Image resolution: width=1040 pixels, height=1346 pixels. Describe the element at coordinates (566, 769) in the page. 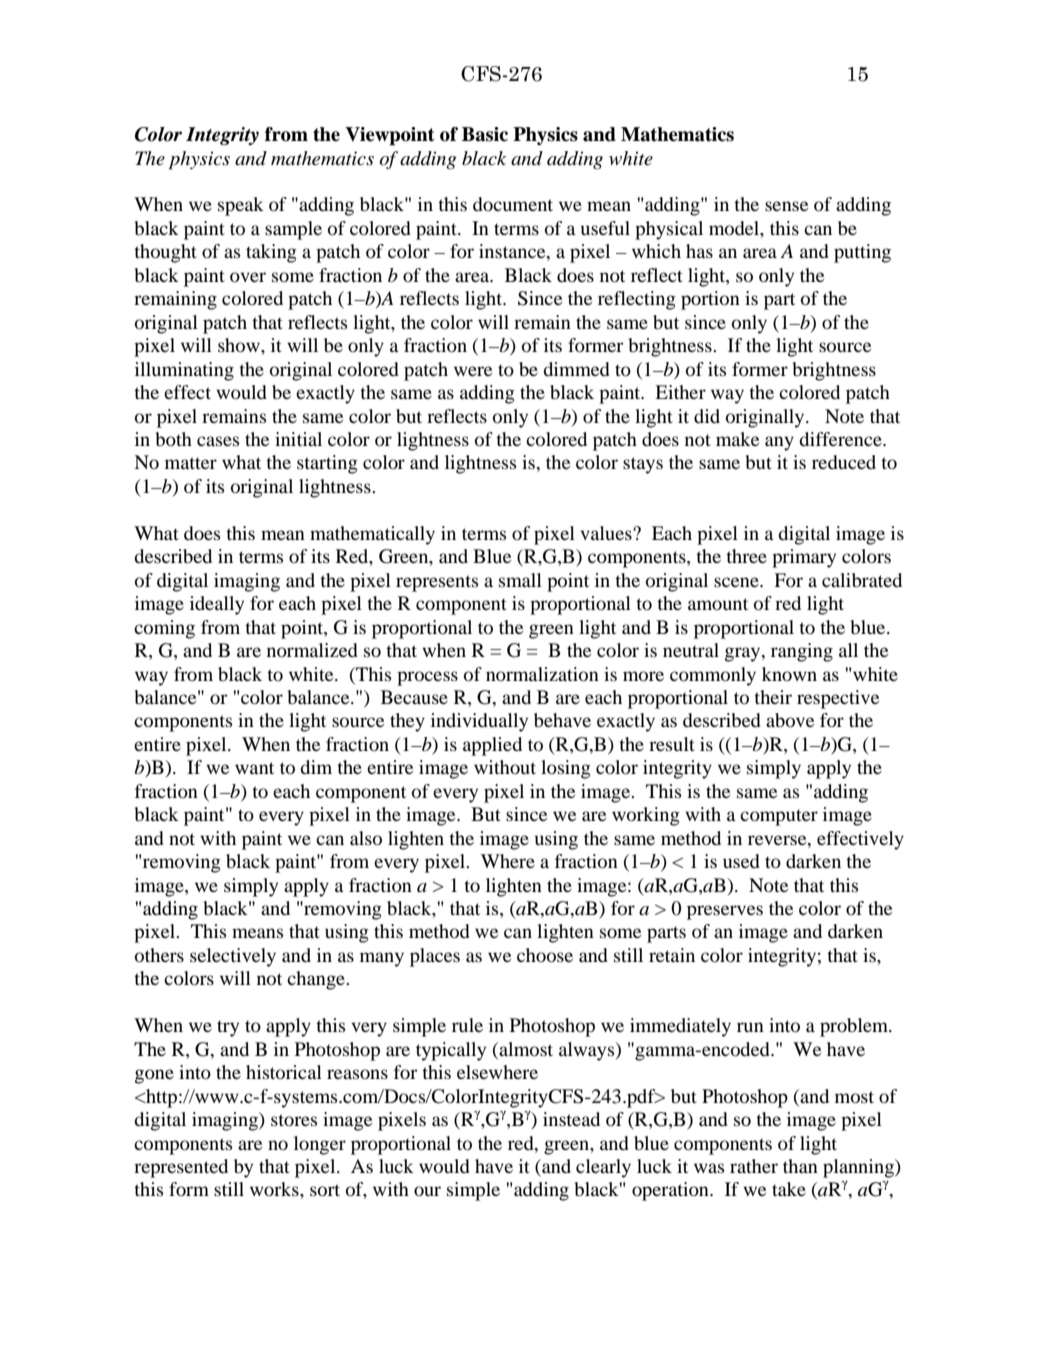

I see `losing` at that location.
